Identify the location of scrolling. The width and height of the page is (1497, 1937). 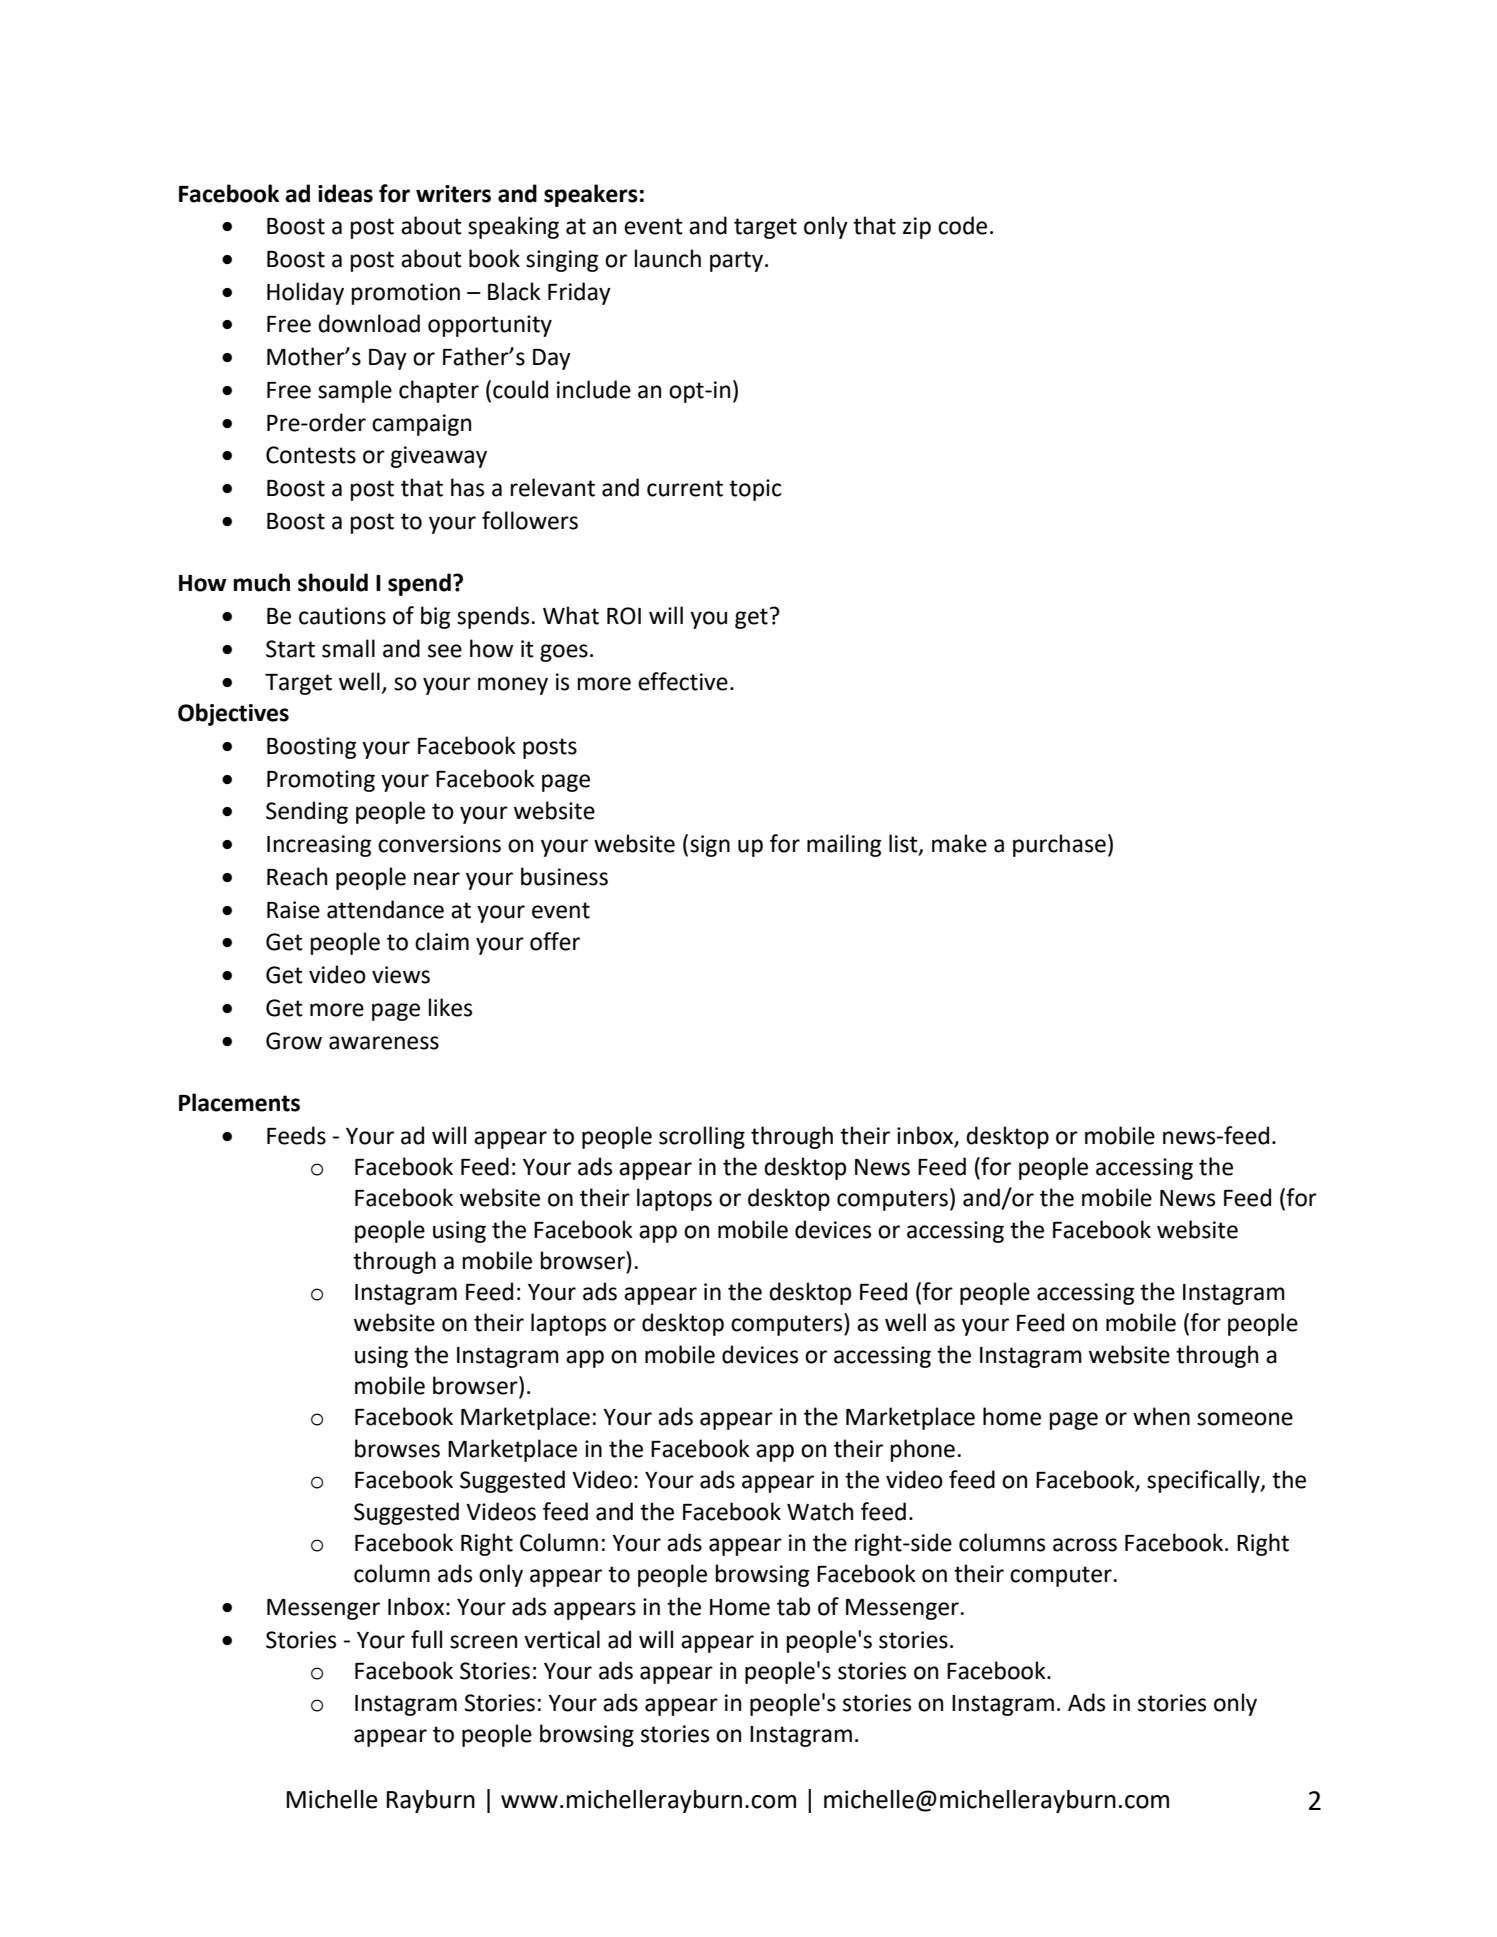
(702, 1137).
